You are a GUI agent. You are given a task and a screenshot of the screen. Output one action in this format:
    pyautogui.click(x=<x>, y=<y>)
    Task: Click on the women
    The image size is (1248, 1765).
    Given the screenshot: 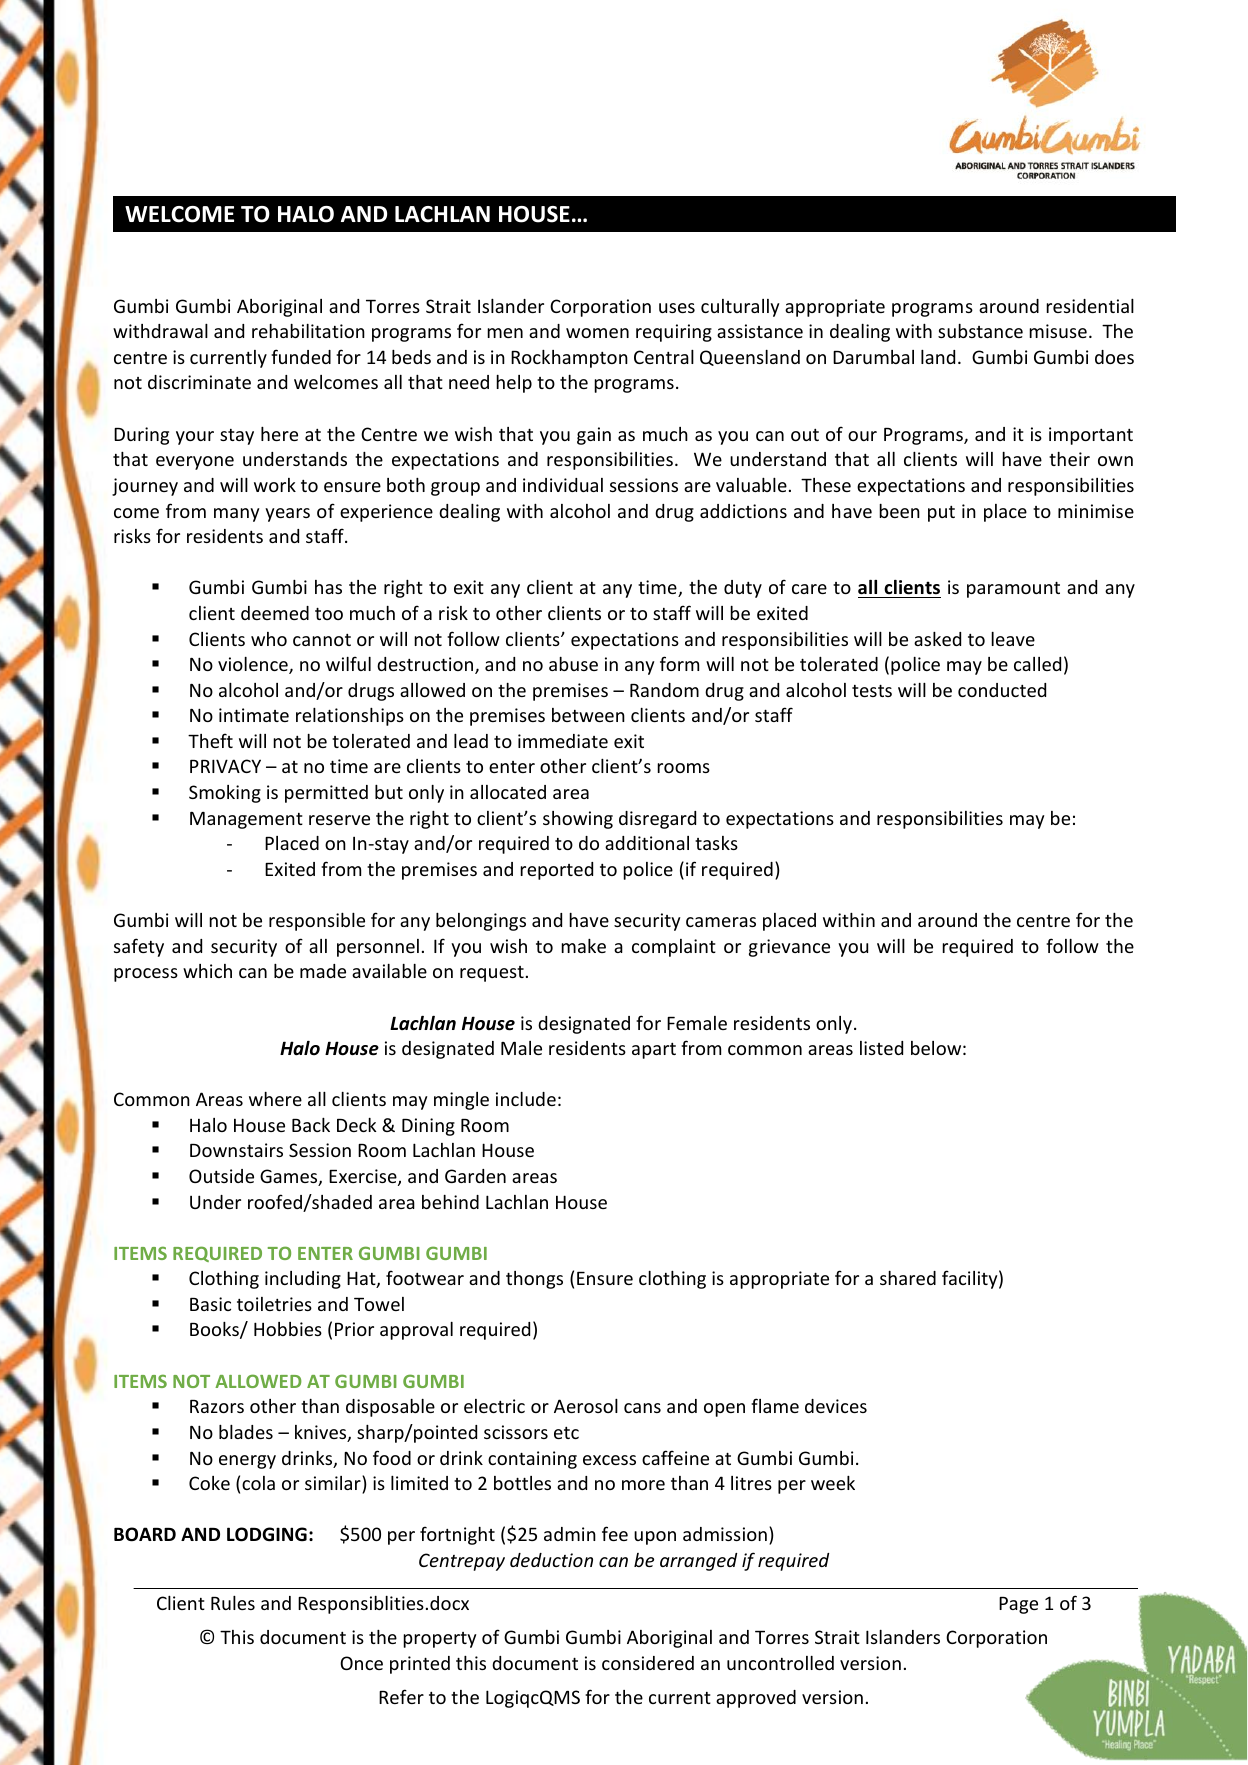 What is the action you would take?
    pyautogui.click(x=597, y=333)
